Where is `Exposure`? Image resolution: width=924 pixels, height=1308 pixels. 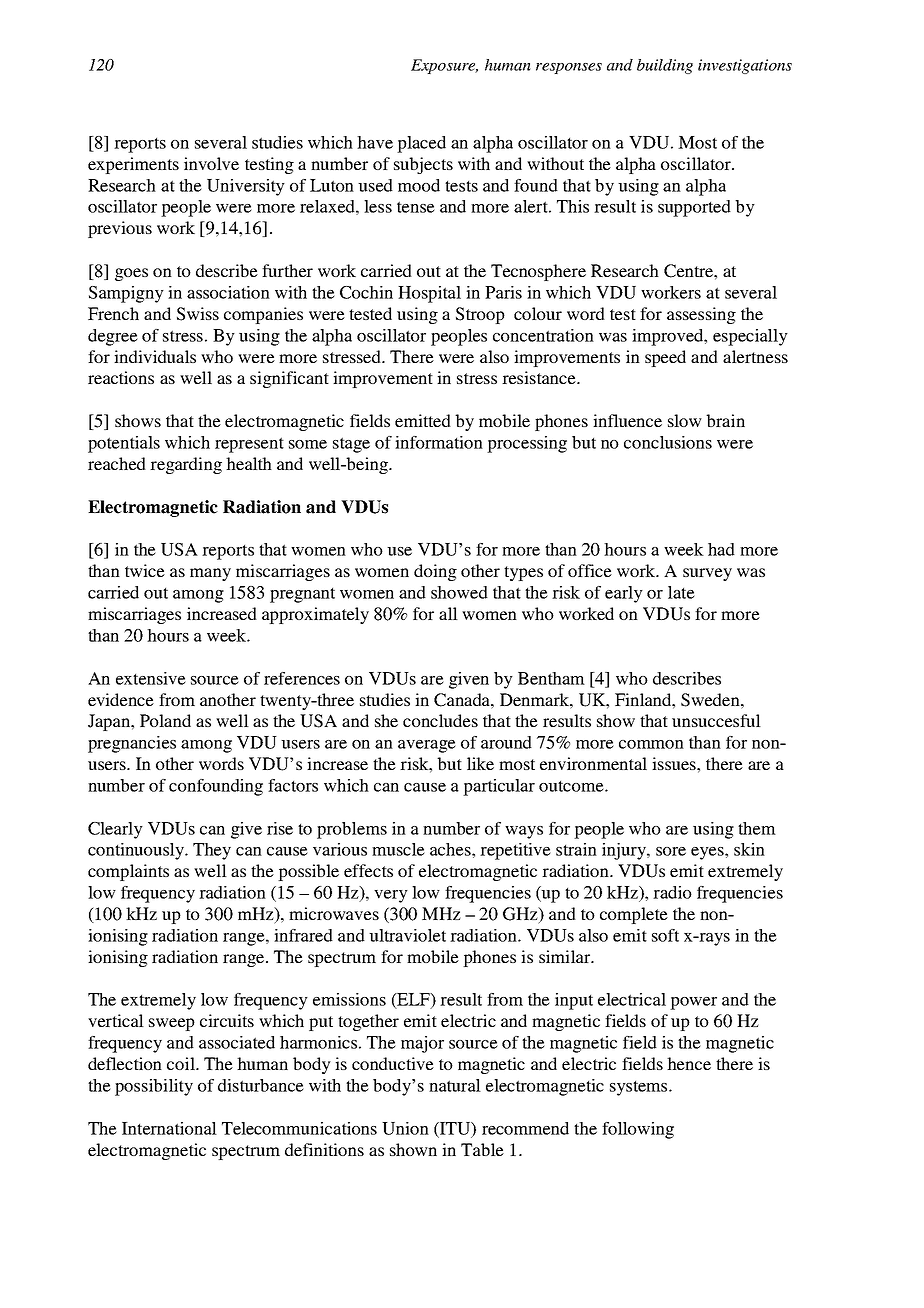
Exposure is located at coordinates (444, 66).
